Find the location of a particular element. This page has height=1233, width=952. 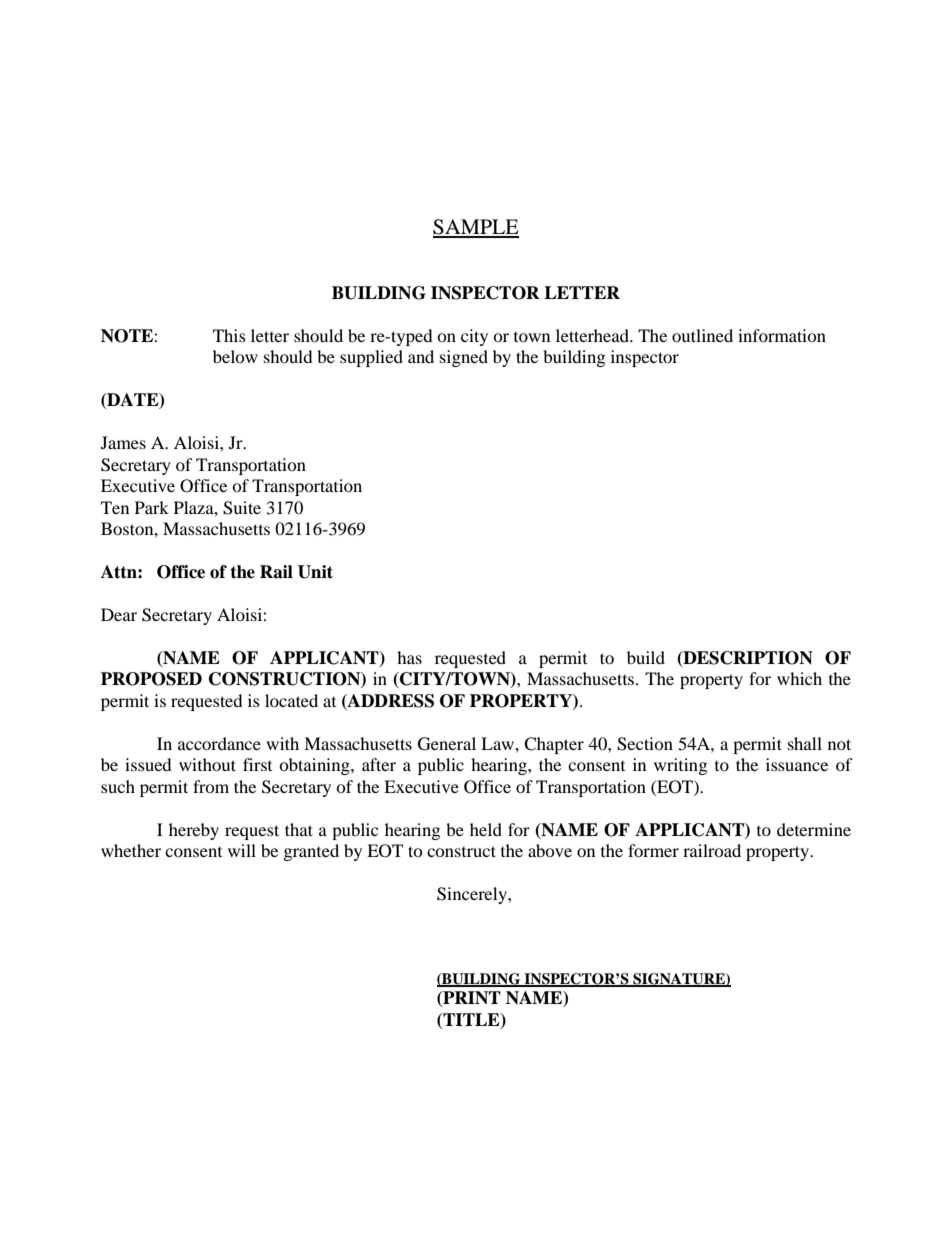

Unit is located at coordinates (315, 572).
